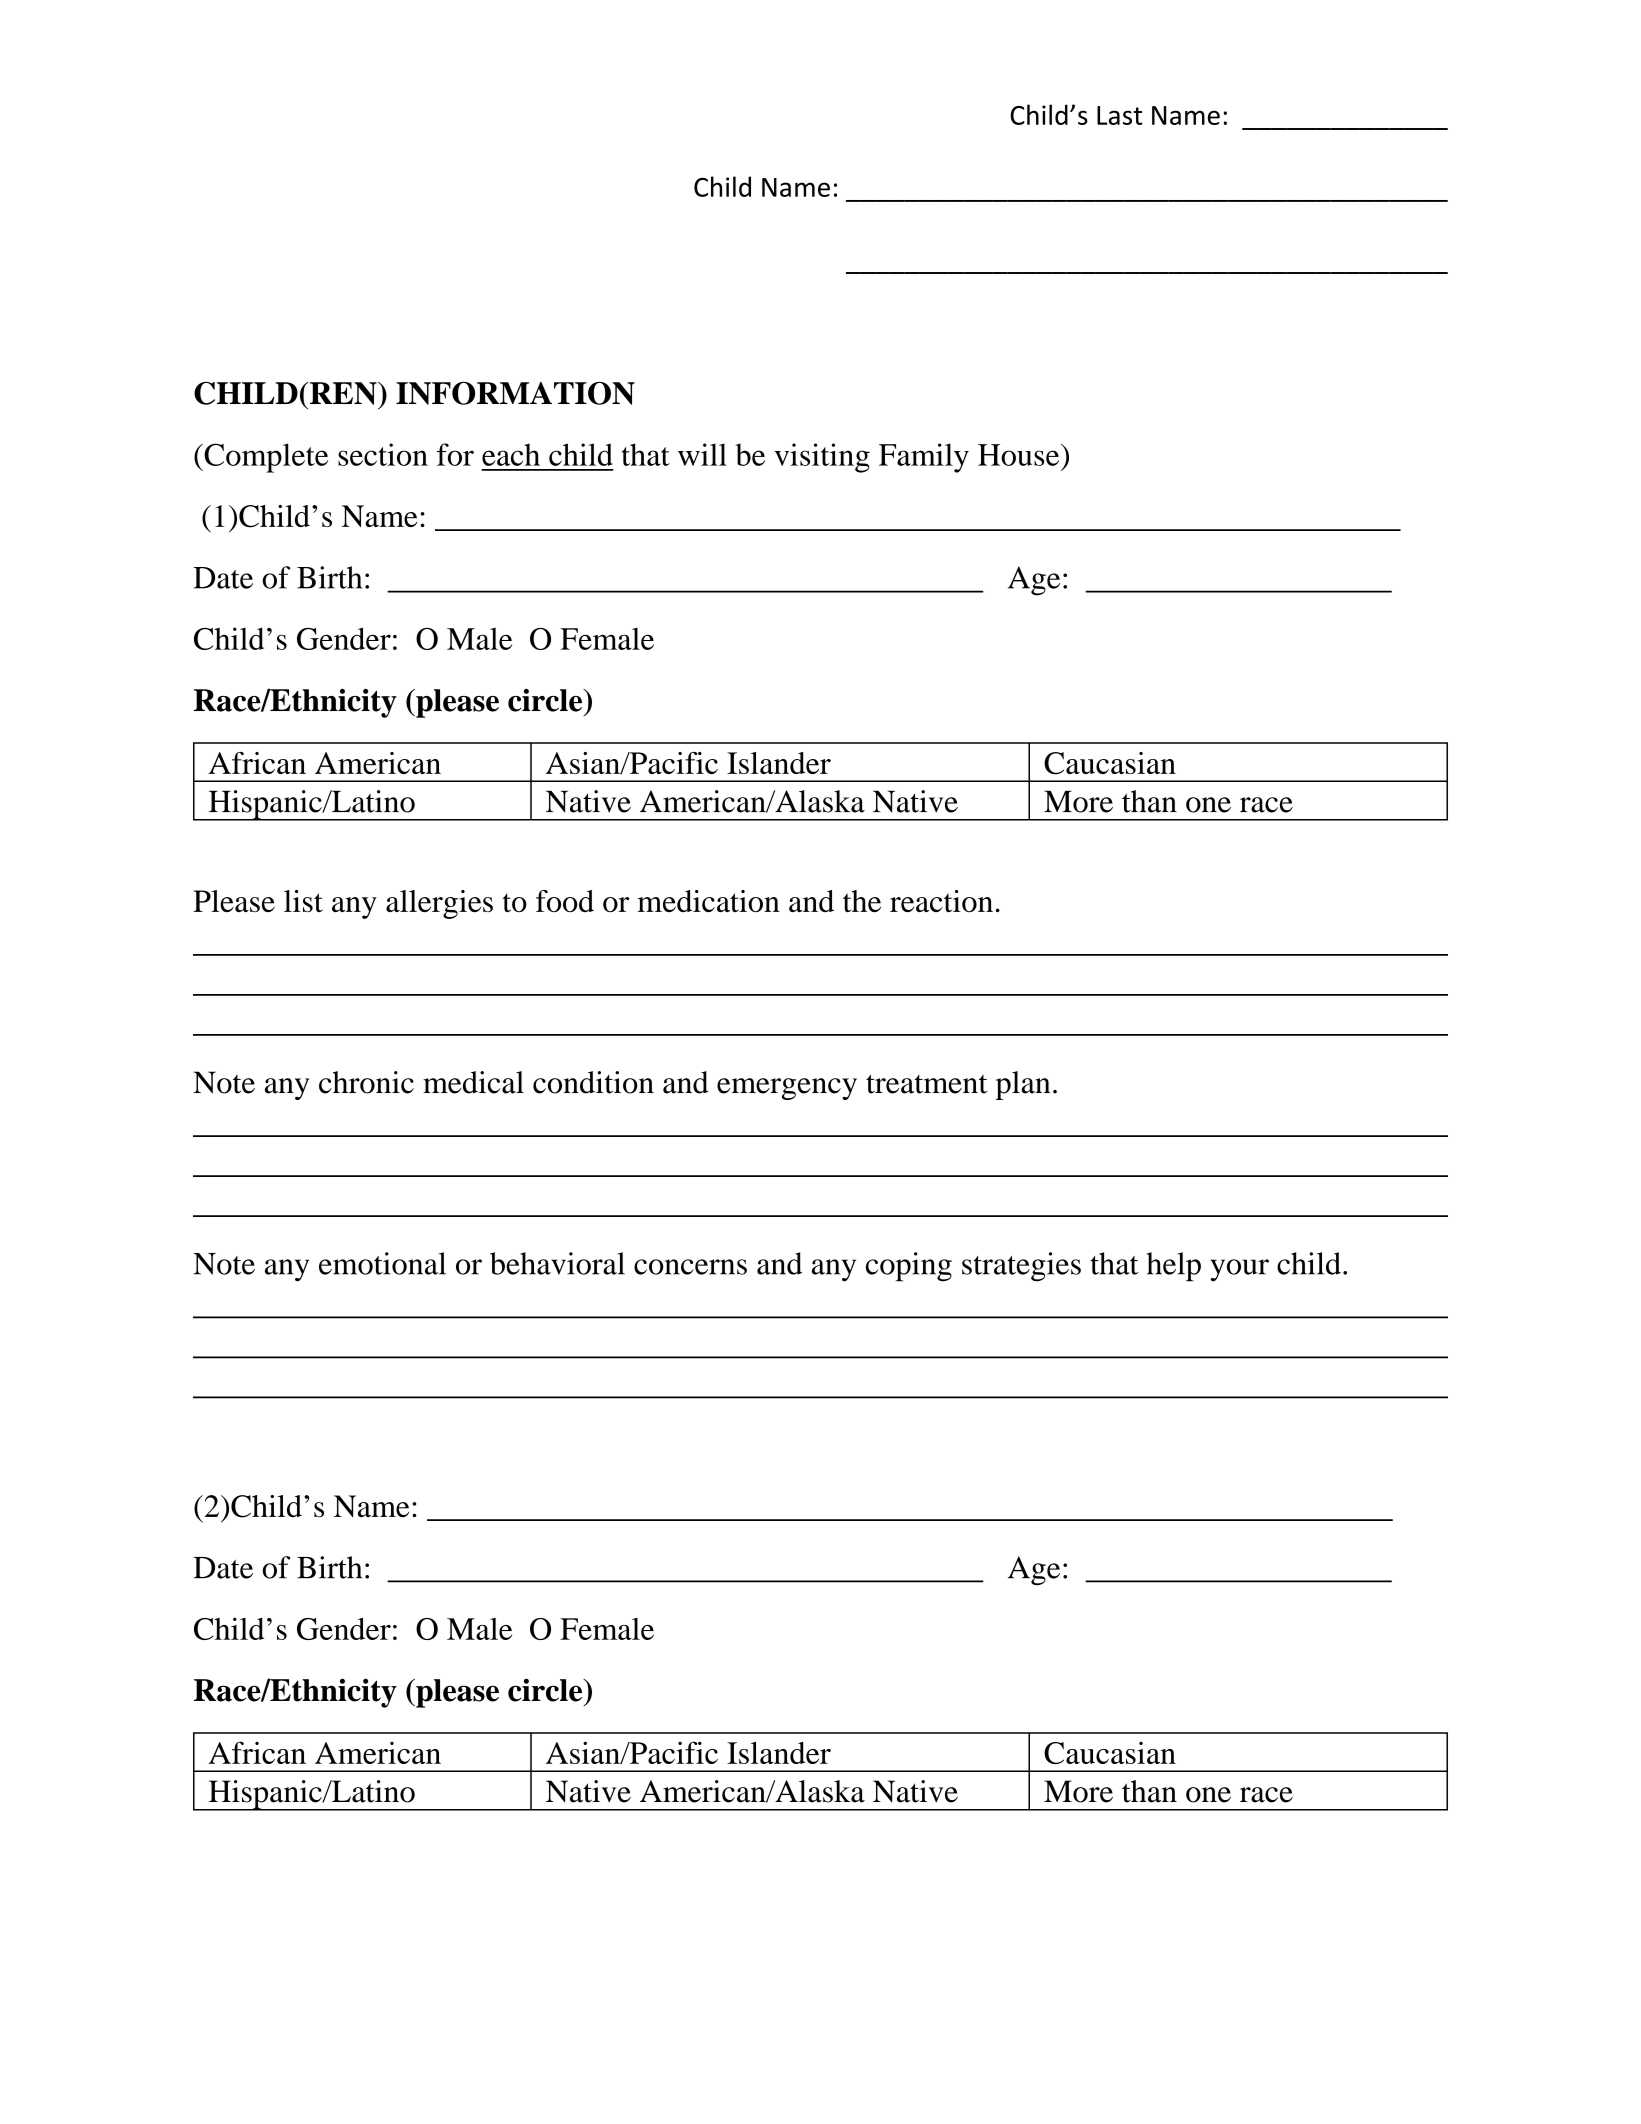 This screenshot has width=1641, height=2124. I want to click on House, so click(1020, 455).
